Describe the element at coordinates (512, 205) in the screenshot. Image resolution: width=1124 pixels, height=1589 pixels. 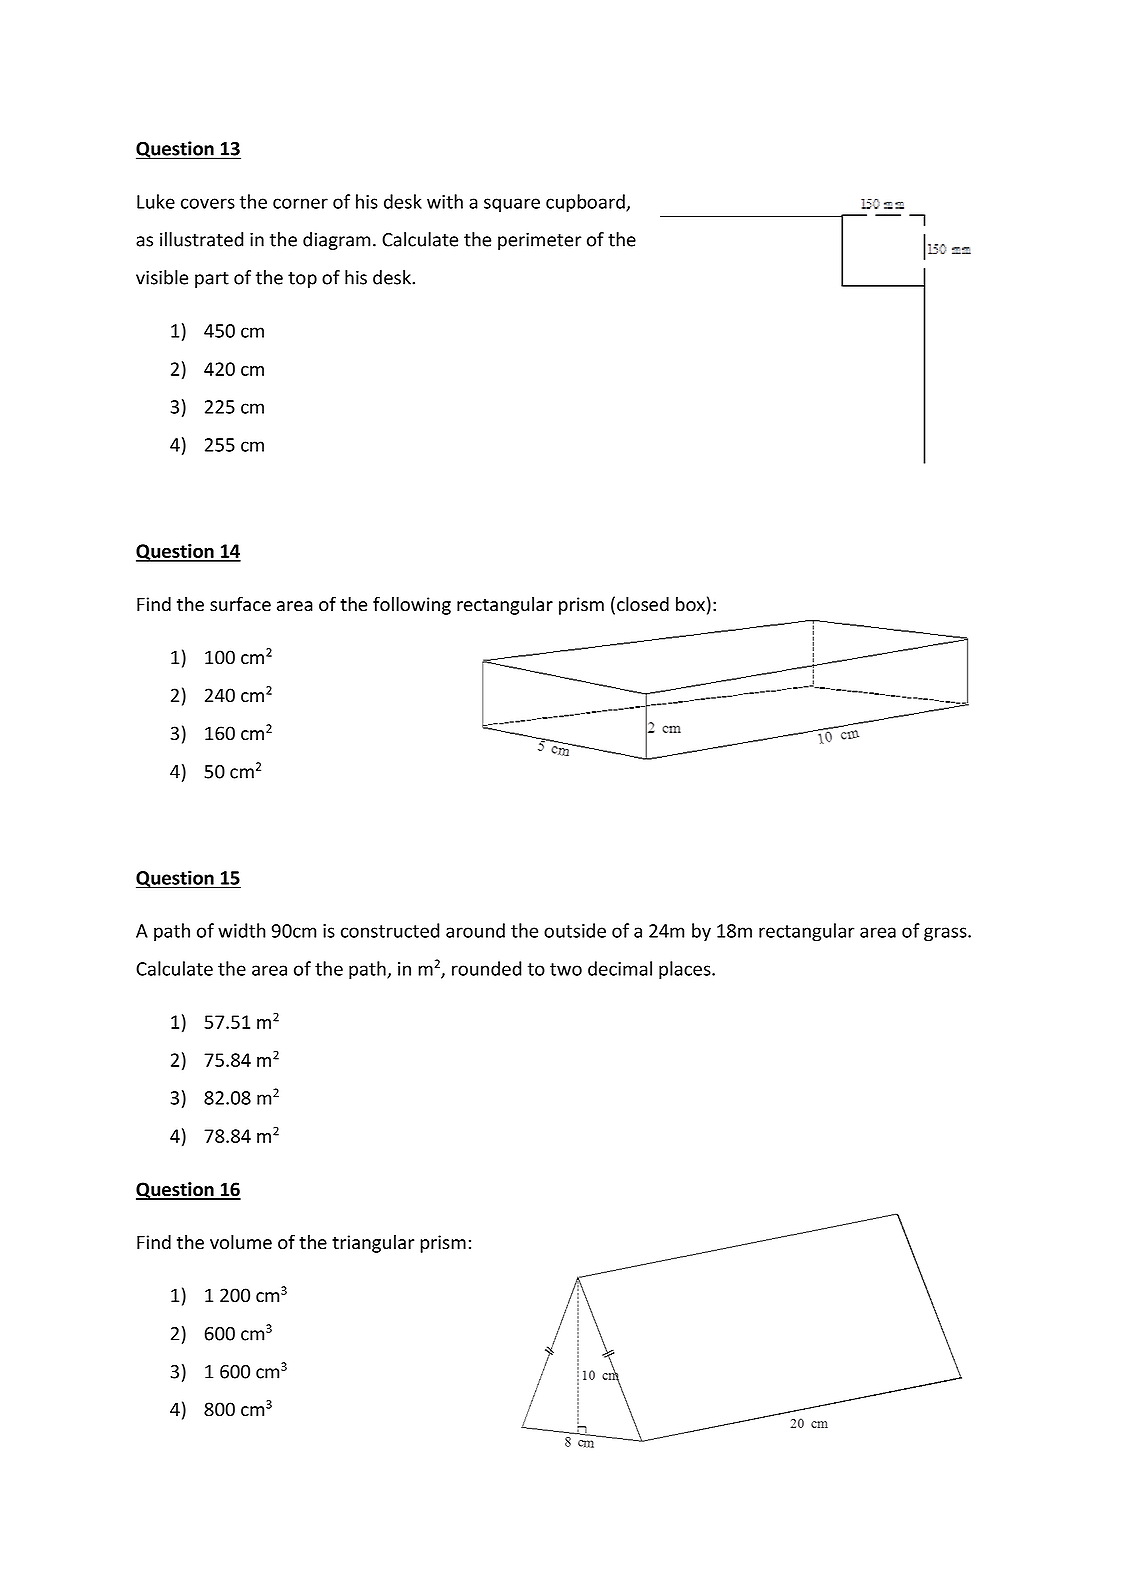
I see `square` at that location.
